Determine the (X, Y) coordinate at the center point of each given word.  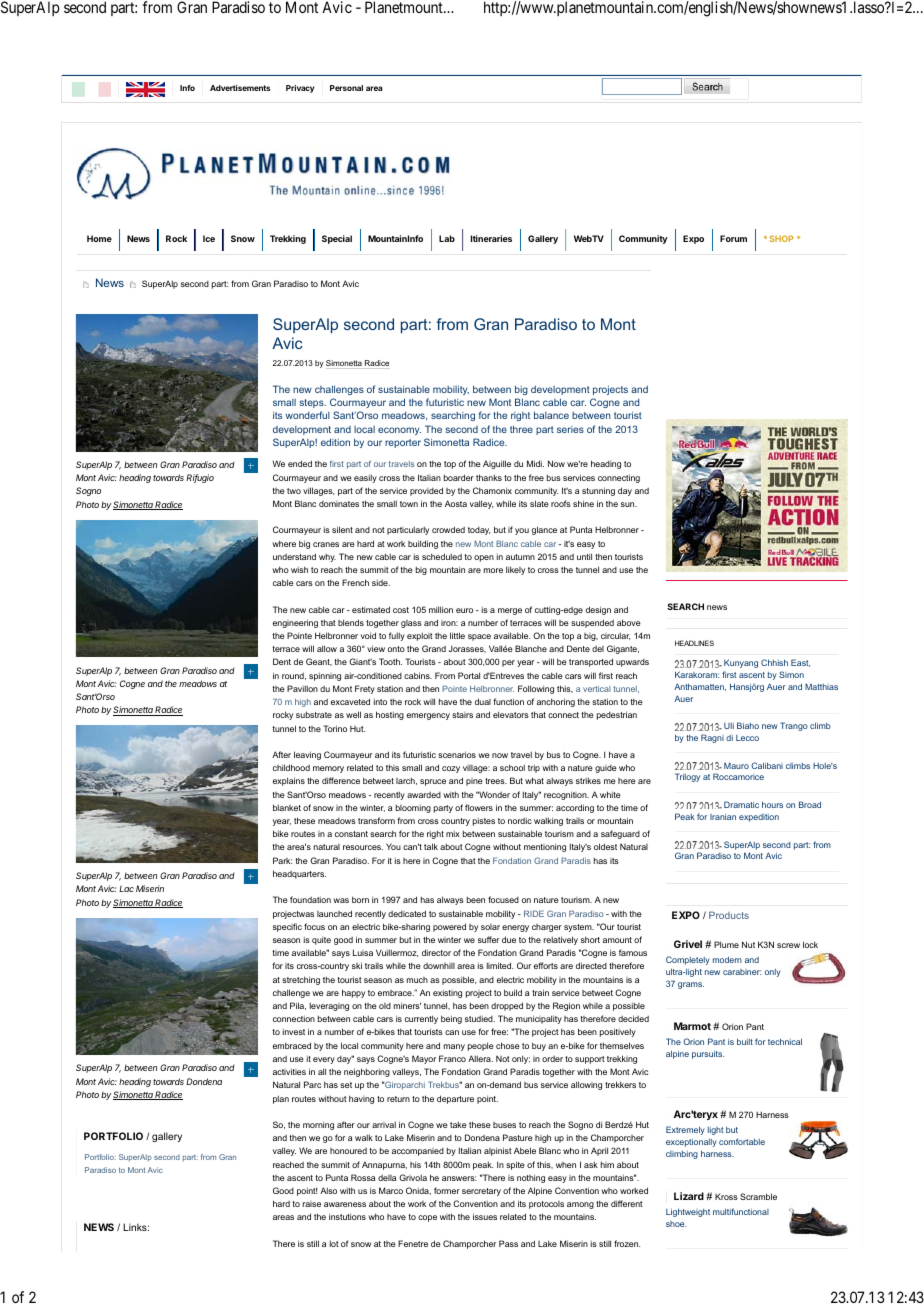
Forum (733, 238)
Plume (726, 944)
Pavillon (302, 688)
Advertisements (240, 88)
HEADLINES (694, 643)
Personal (346, 88)
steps (313, 403)
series (570, 429)
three (521, 429)
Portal (469, 675)
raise (312, 1204)
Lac (126, 888)
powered (449, 927)
